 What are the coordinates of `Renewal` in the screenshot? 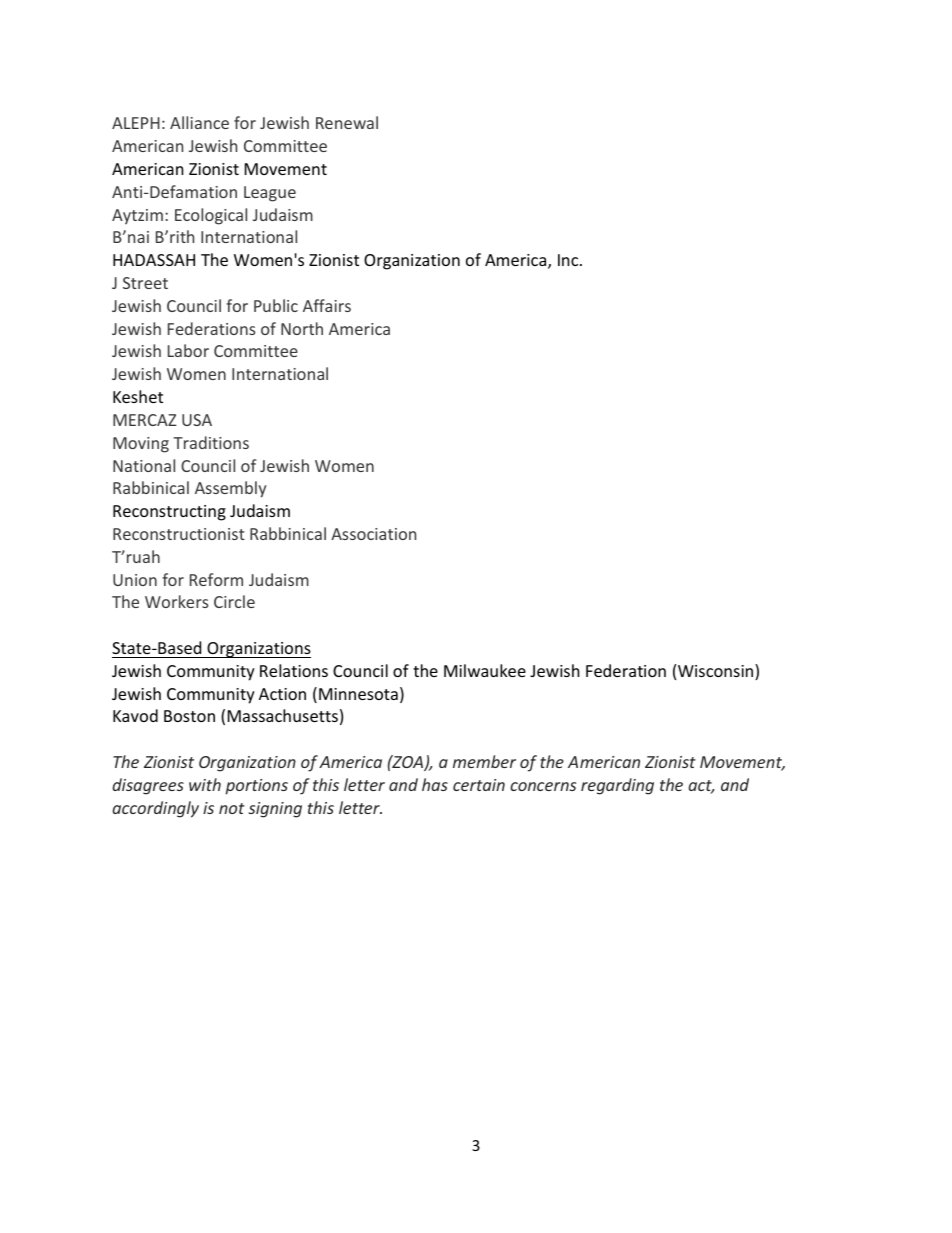 It's located at (347, 122).
